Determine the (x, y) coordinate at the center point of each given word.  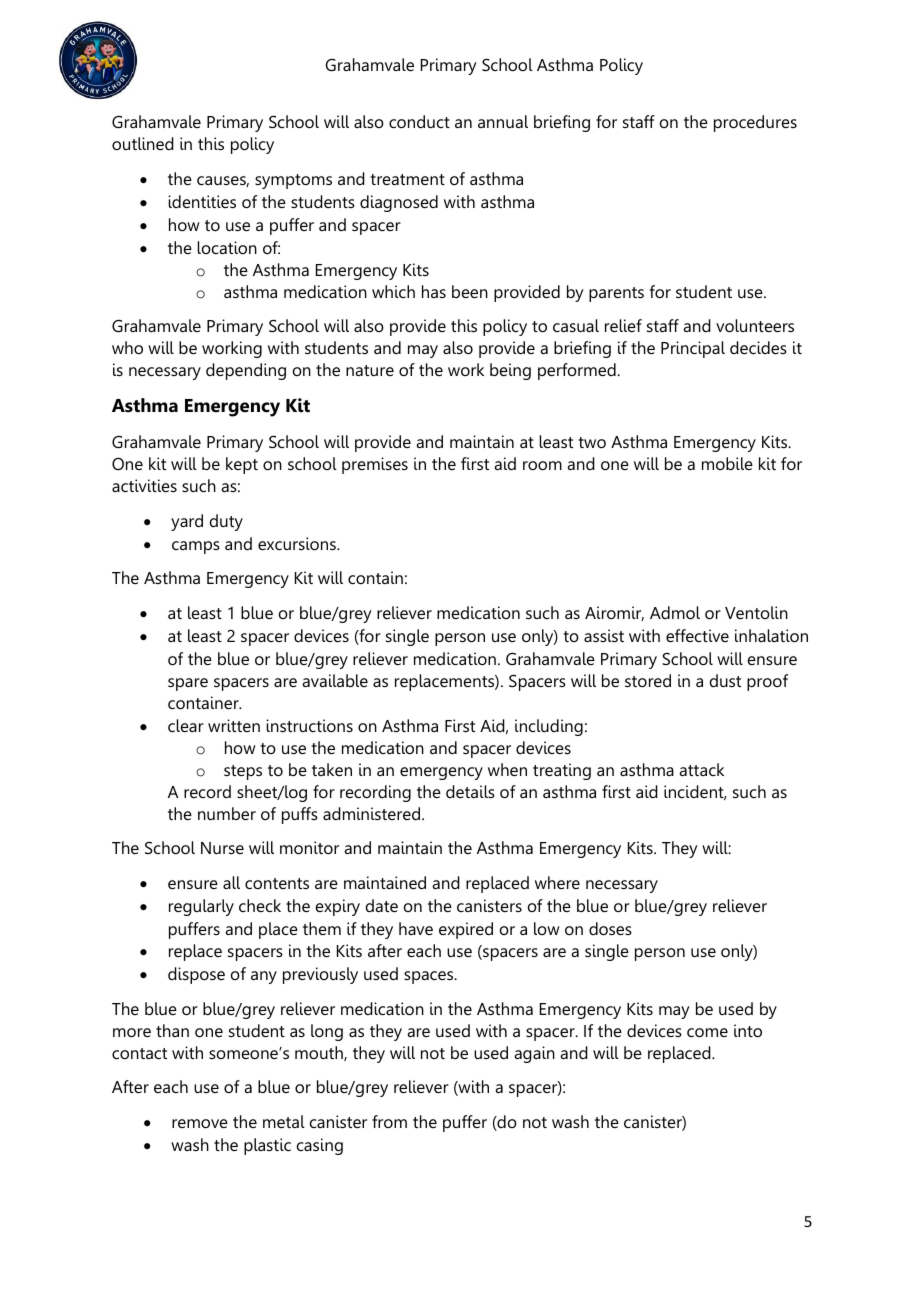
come (707, 1032)
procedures (755, 123)
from (389, 1121)
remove (200, 1123)
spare (188, 684)
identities (202, 201)
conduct (419, 121)
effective (697, 635)
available (335, 680)
